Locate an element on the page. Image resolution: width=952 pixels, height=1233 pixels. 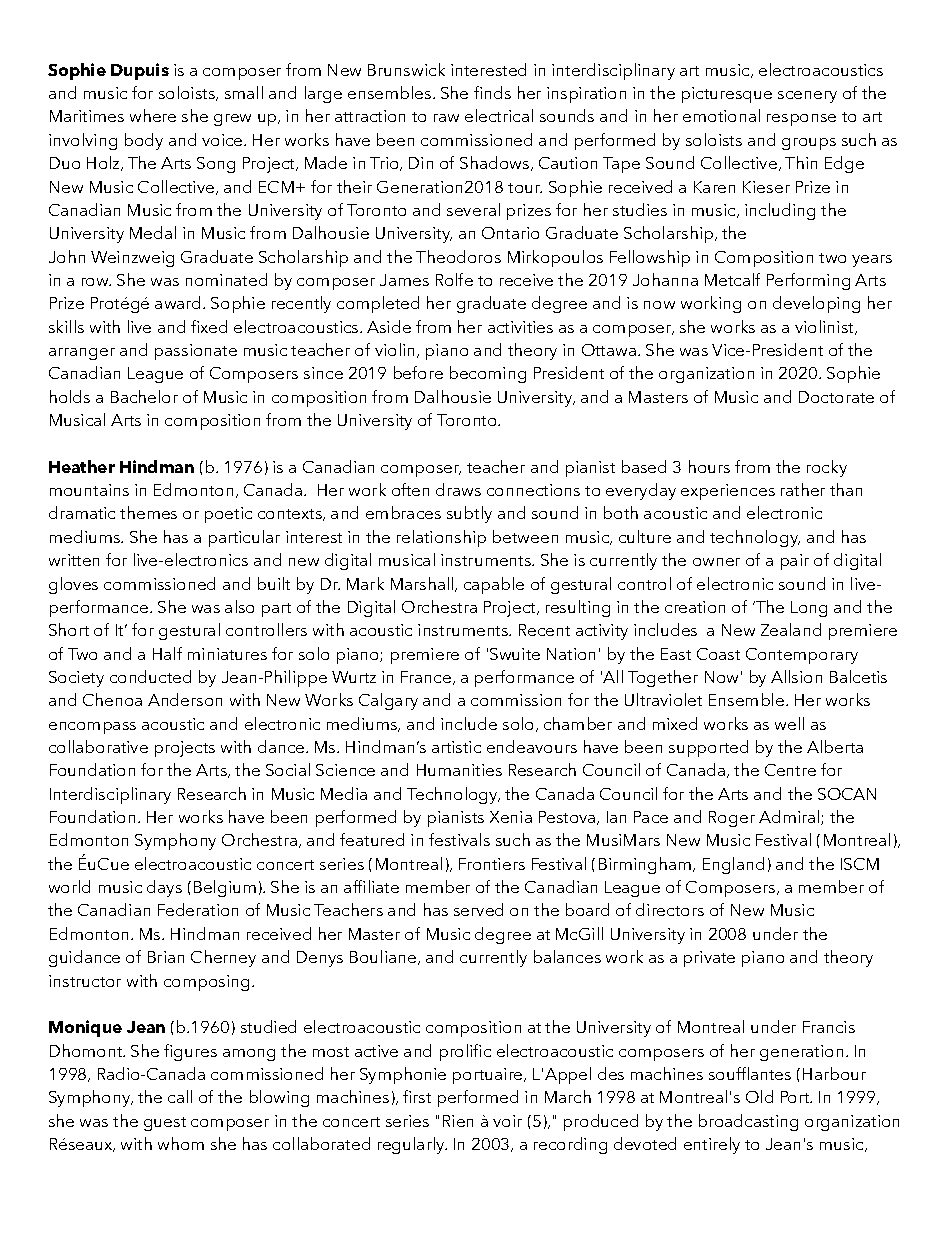
where is located at coordinates (153, 115).
